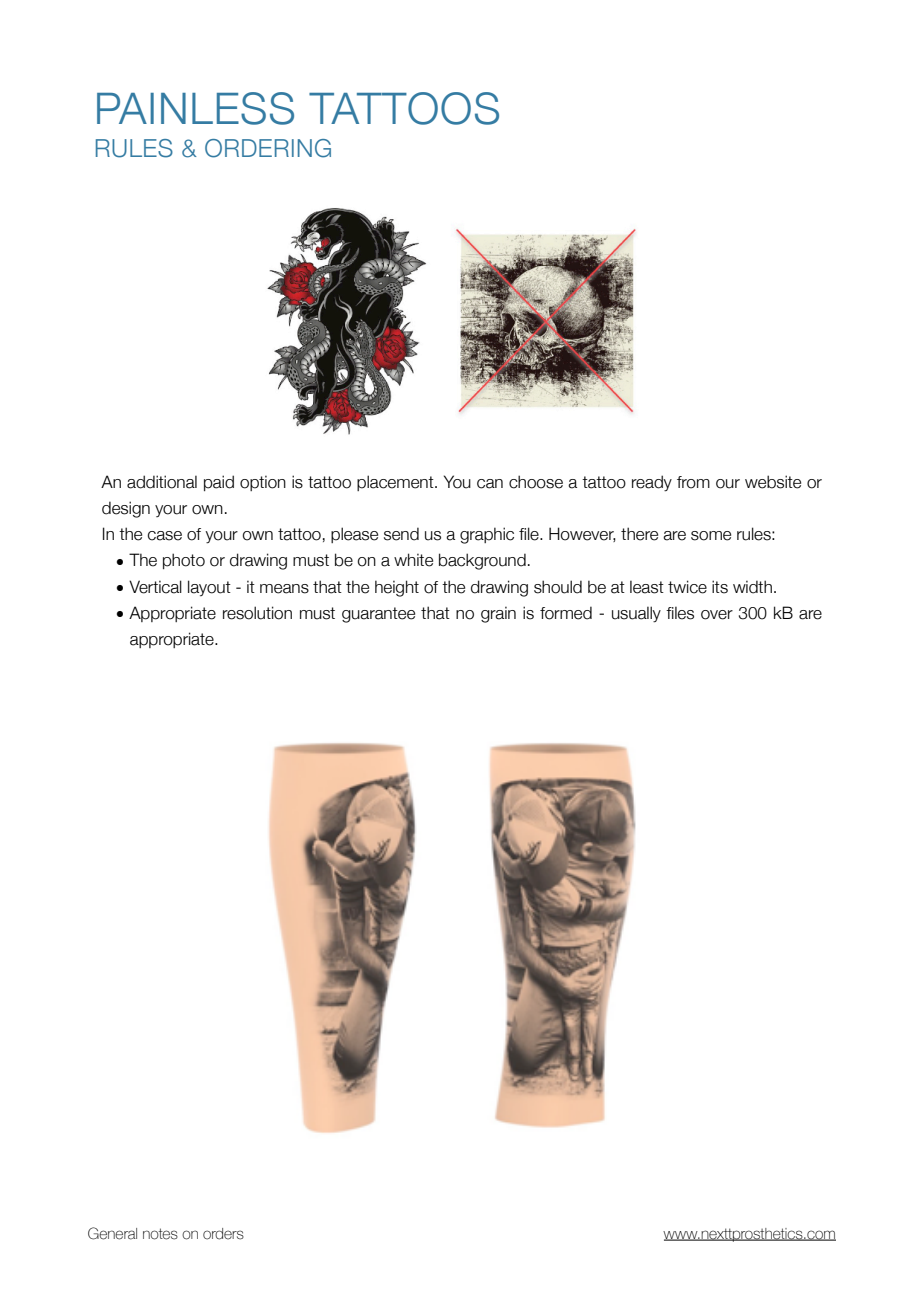  I want to click on over, so click(717, 615).
